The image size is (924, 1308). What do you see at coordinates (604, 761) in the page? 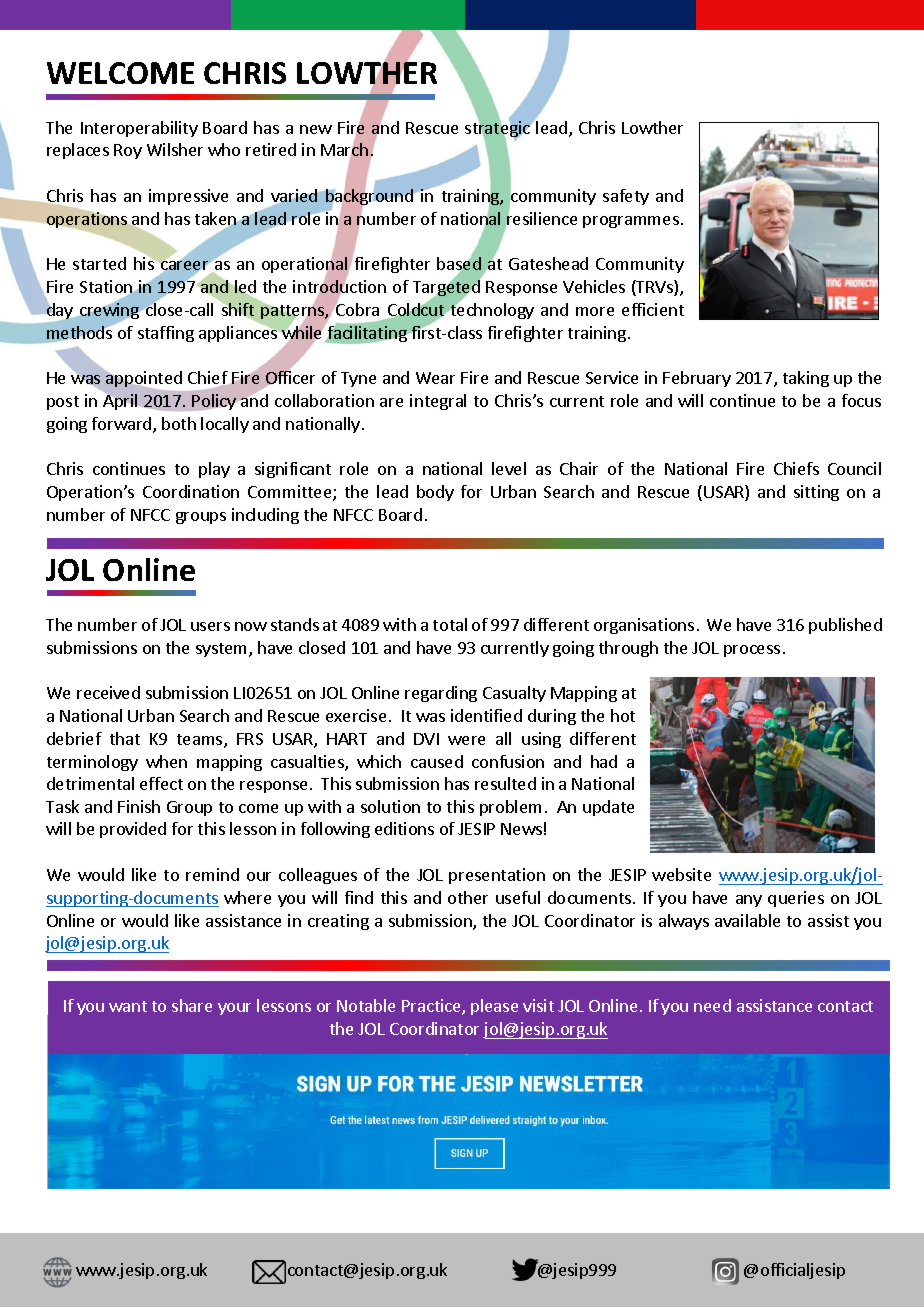
I see `had` at bounding box center [604, 761].
